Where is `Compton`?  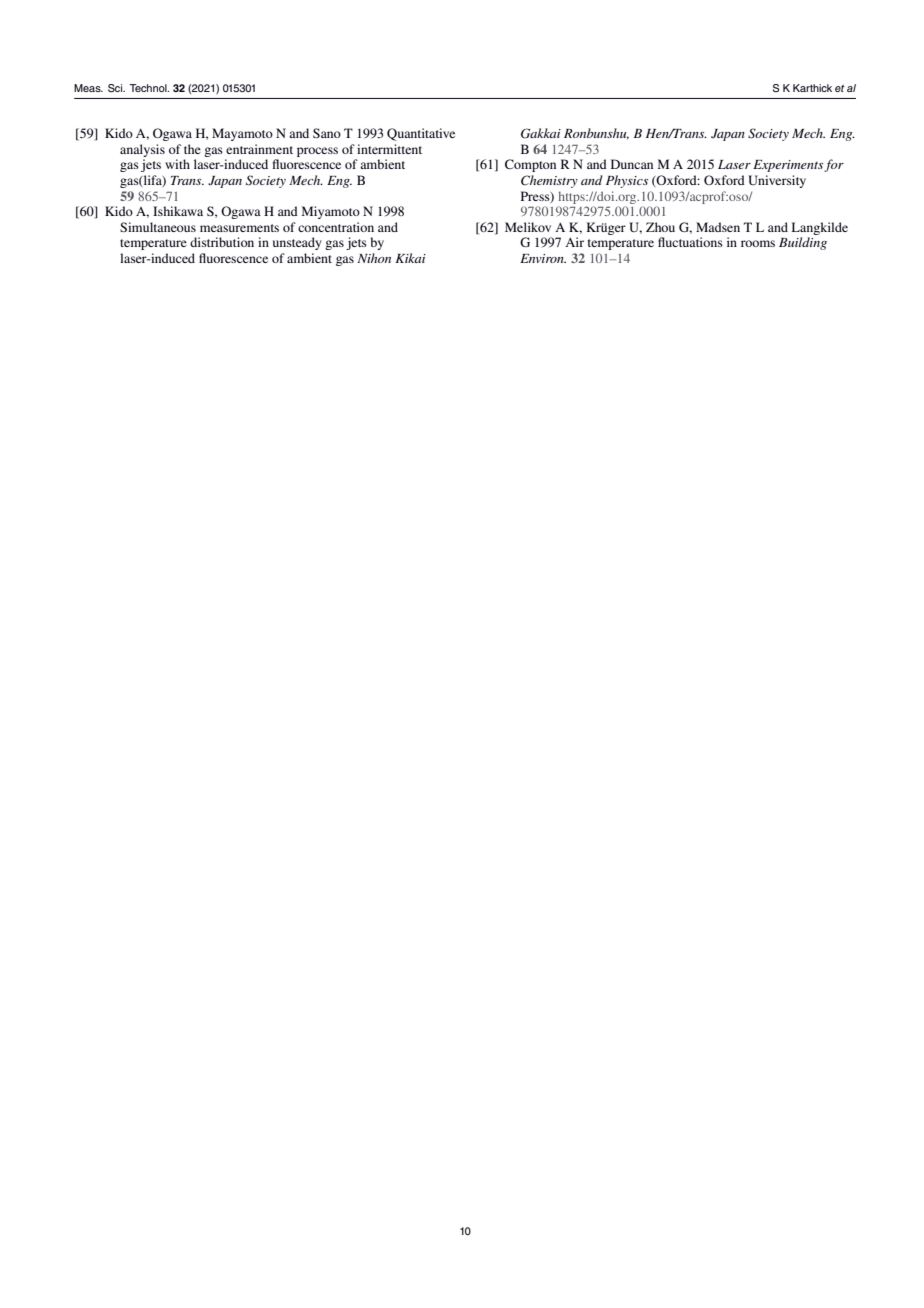 Compton is located at coordinates (530, 165).
